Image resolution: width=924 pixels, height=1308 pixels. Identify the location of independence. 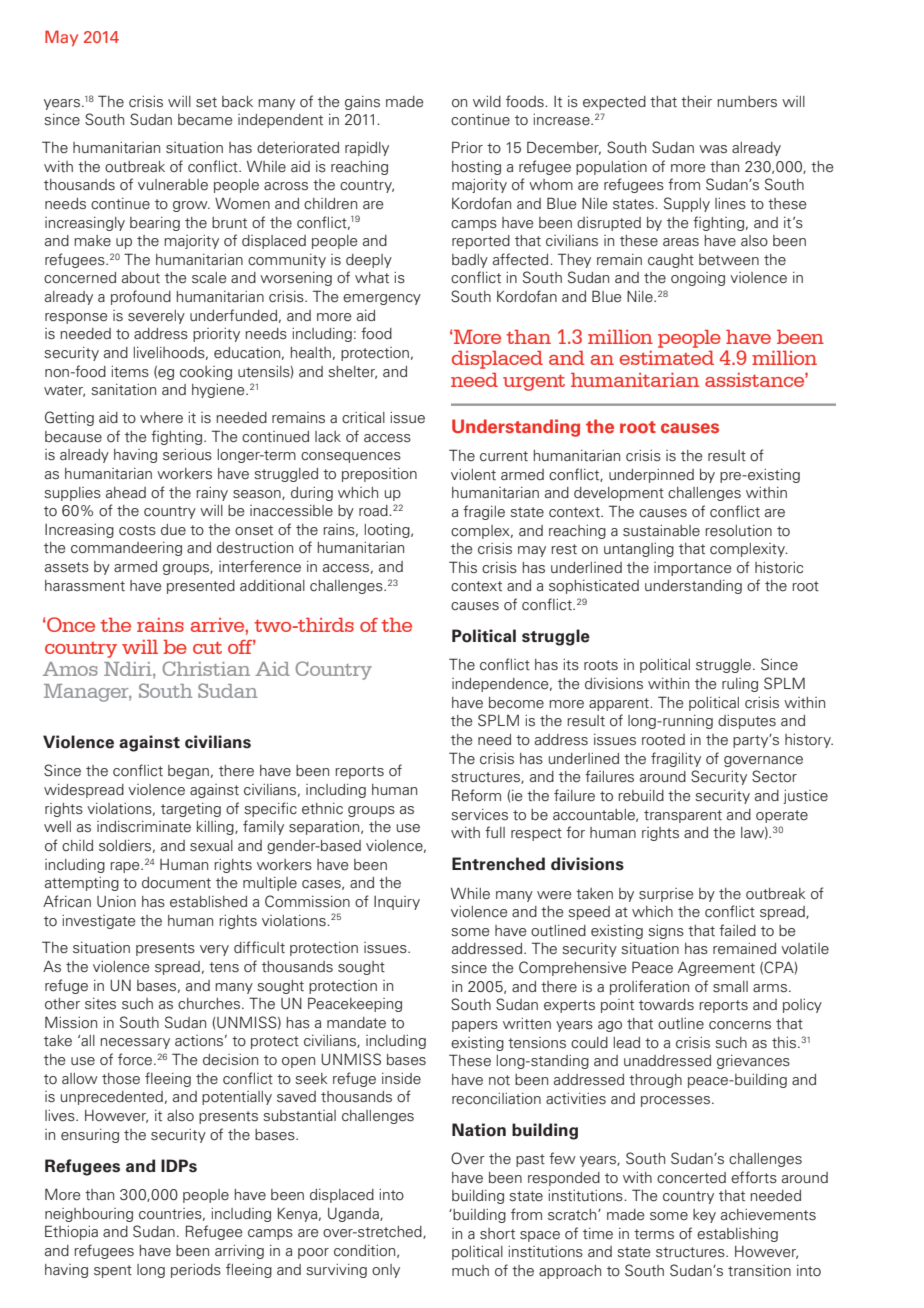
(501, 685).
